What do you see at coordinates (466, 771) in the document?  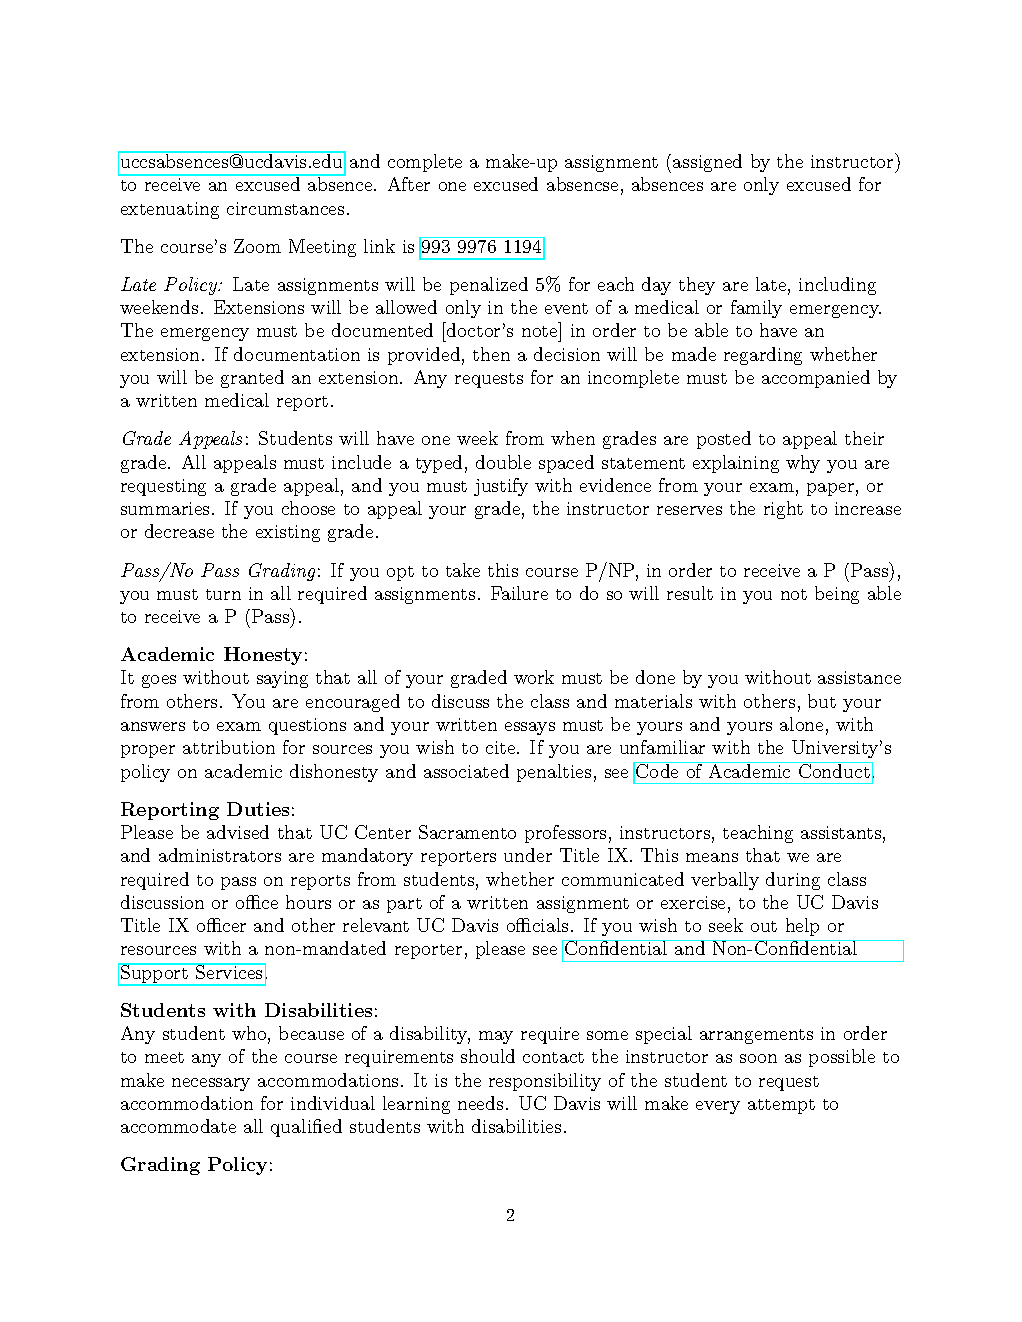 I see `associated` at bounding box center [466, 771].
